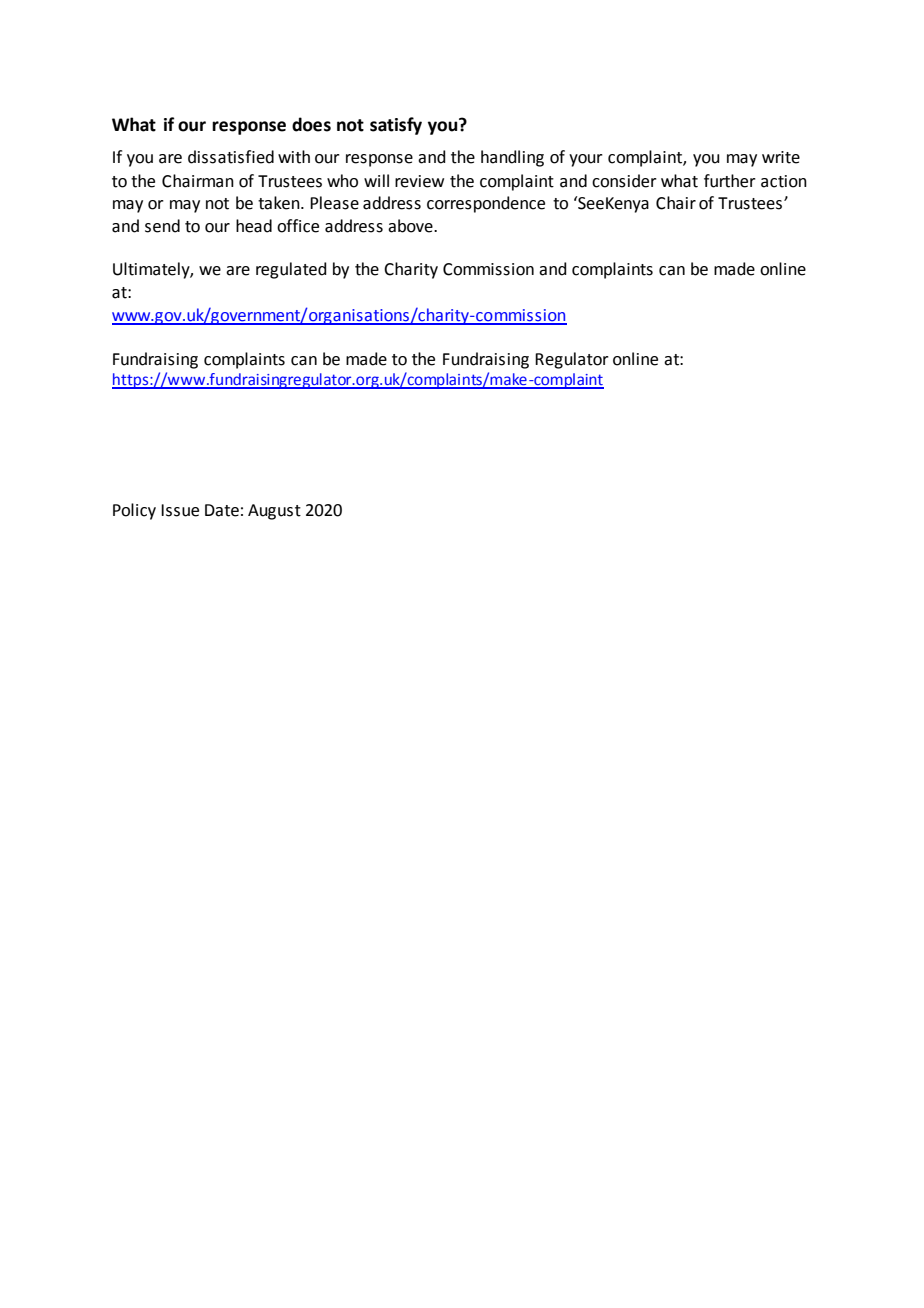 The height and width of the screenshot is (1308, 924). I want to click on correspondence, so click(486, 204).
